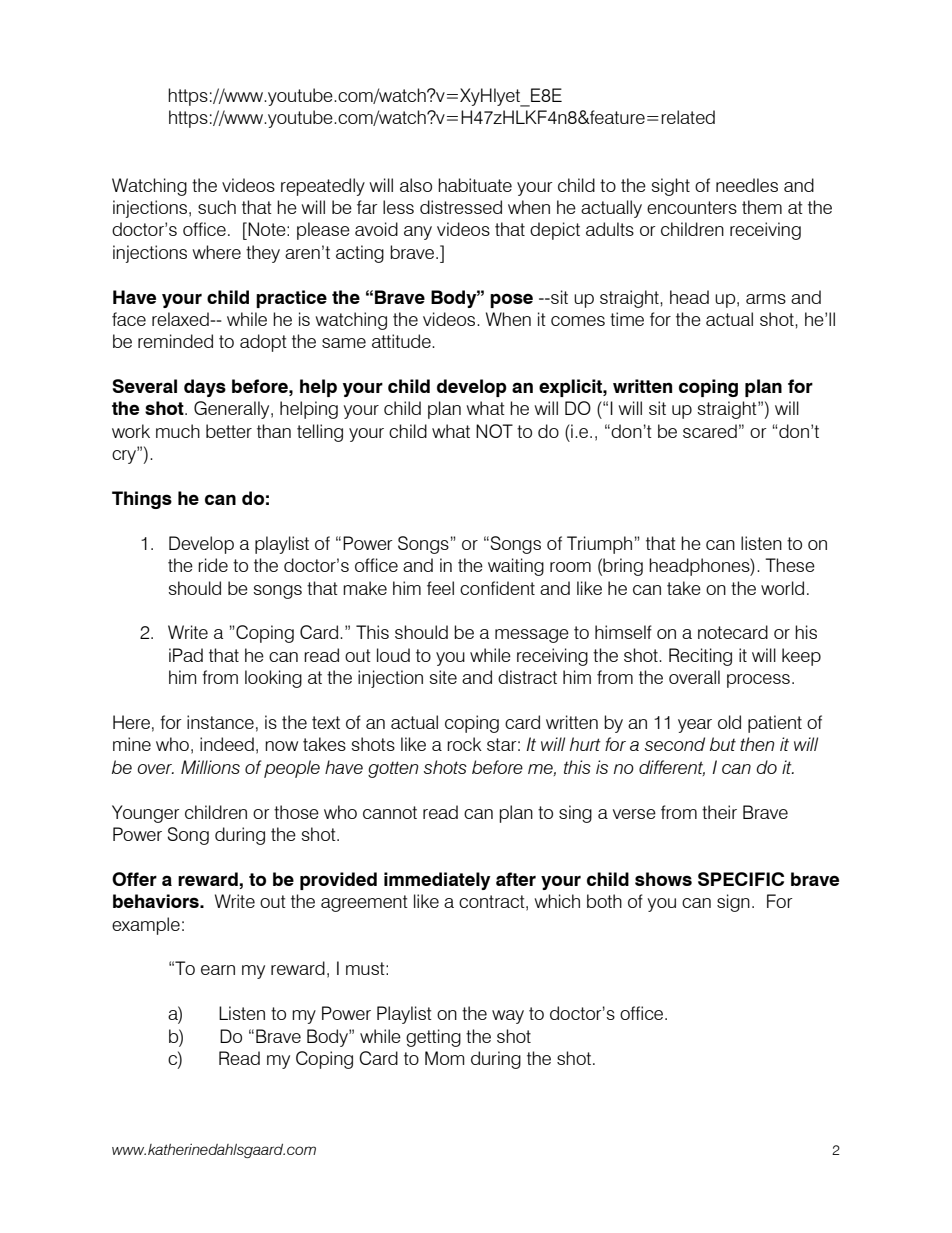 The width and height of the document is (952, 1233). I want to click on scared, so click(710, 431).
